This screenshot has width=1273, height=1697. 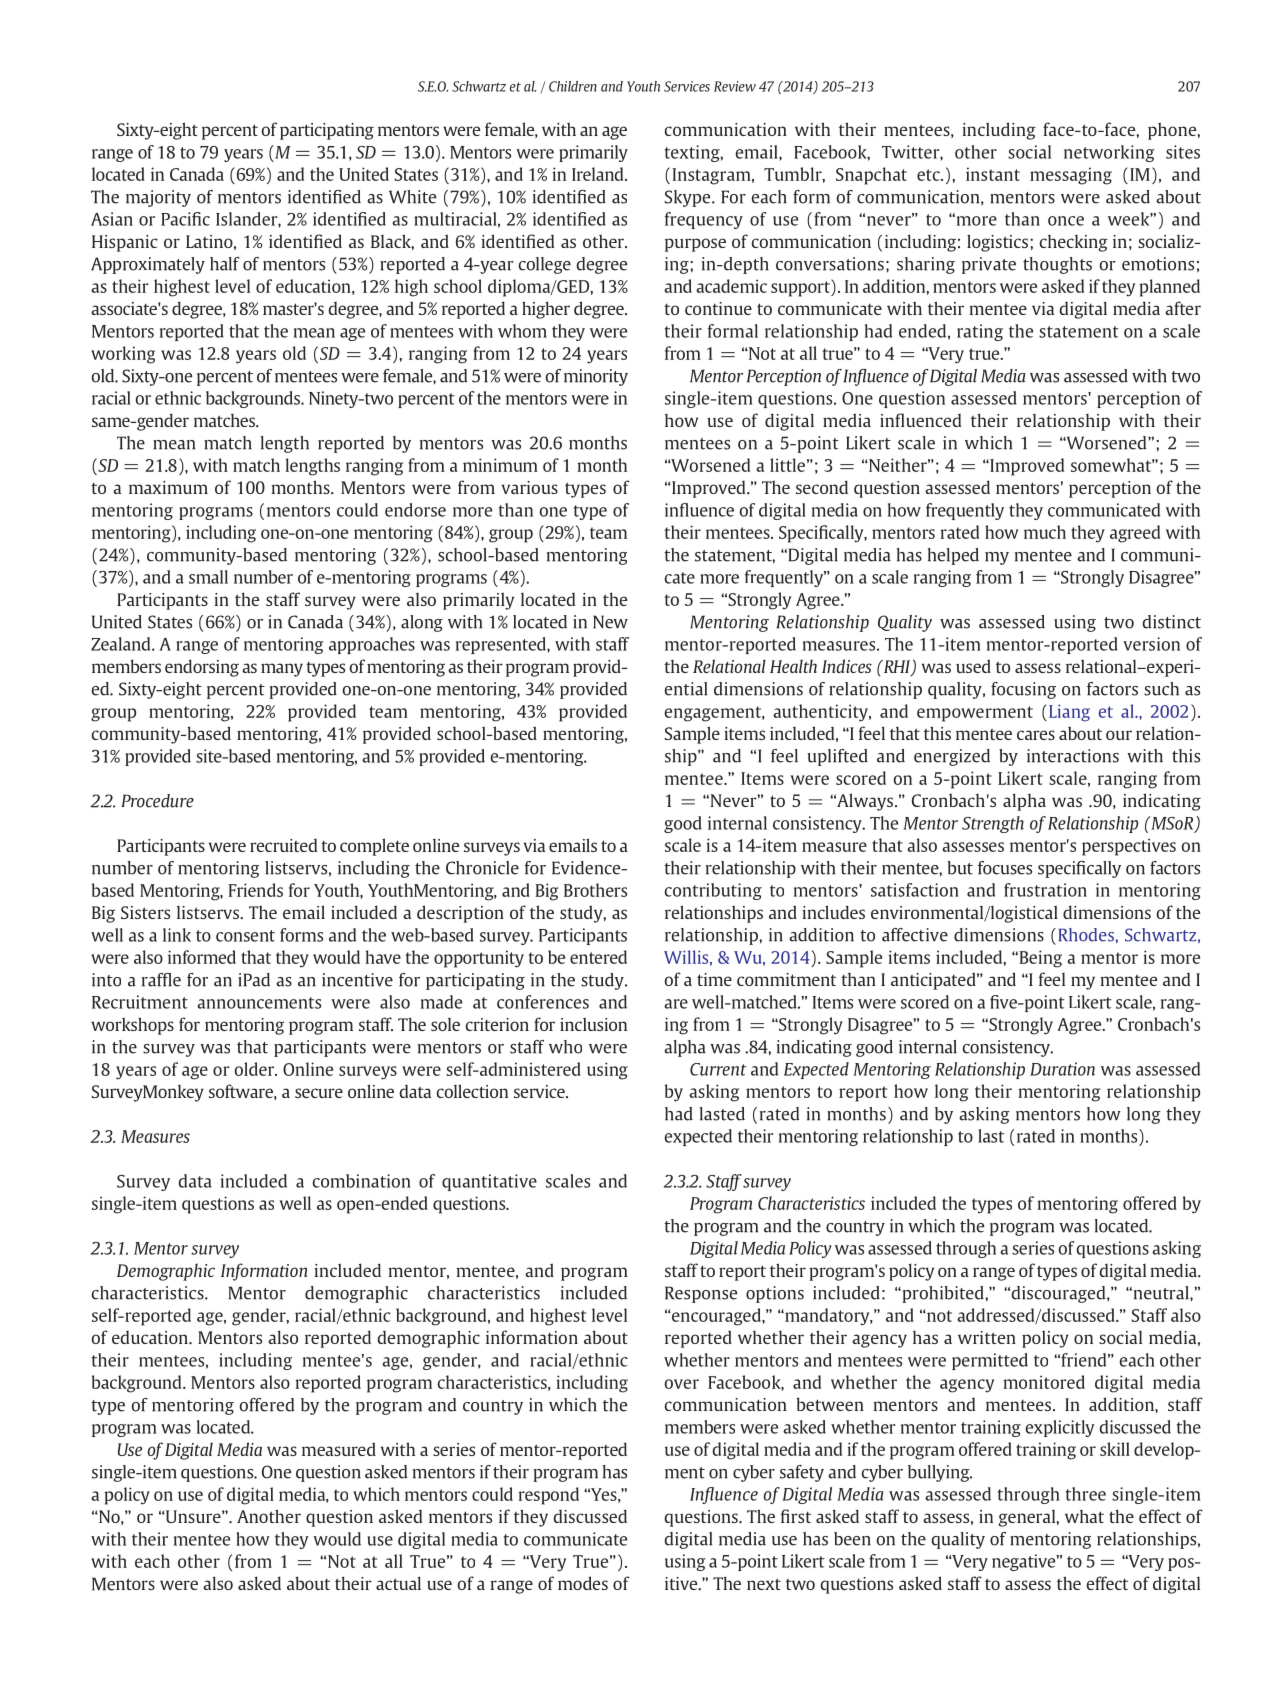 I want to click on majority, so click(x=158, y=198).
